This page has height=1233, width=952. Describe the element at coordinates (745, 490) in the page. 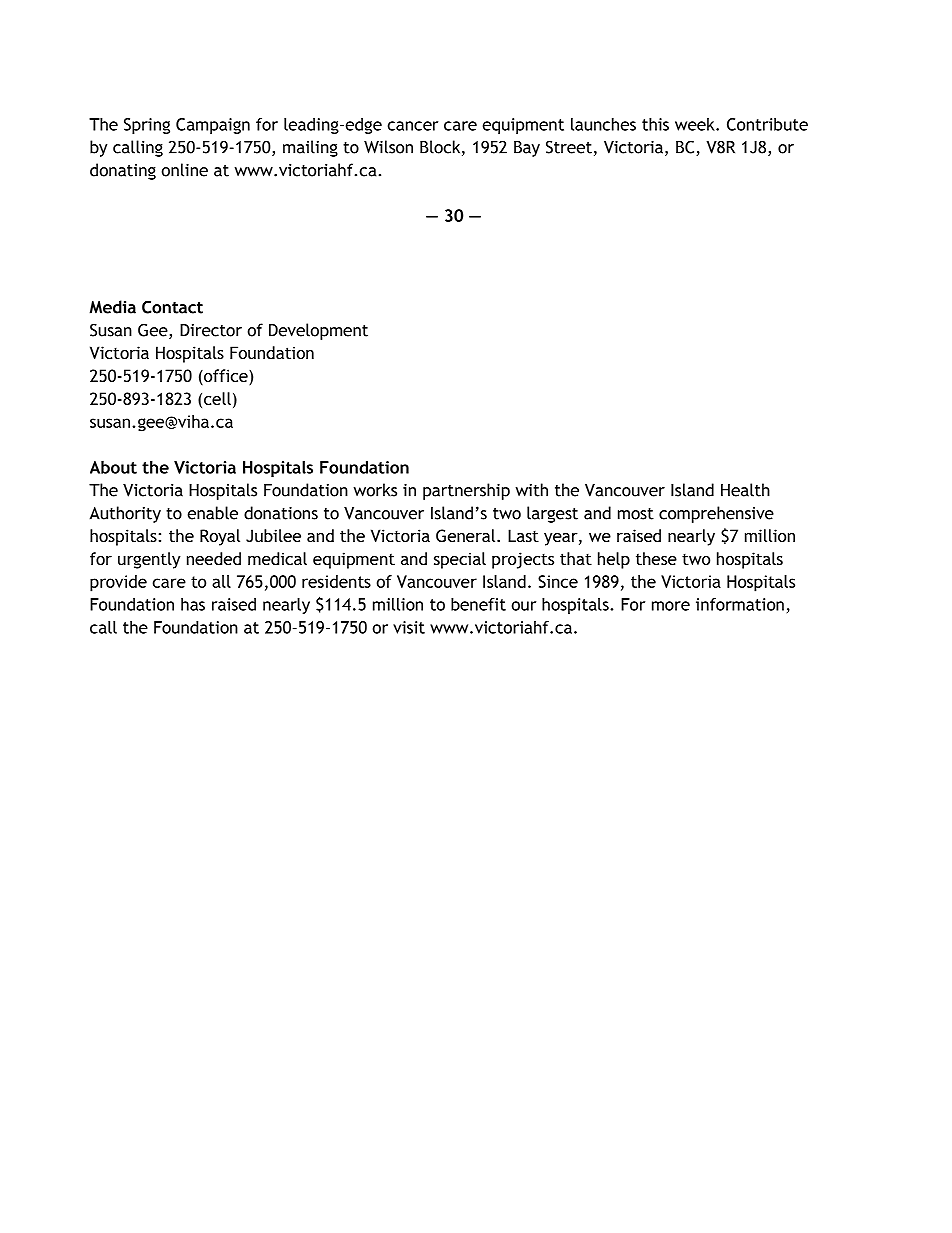

I see `Health` at that location.
